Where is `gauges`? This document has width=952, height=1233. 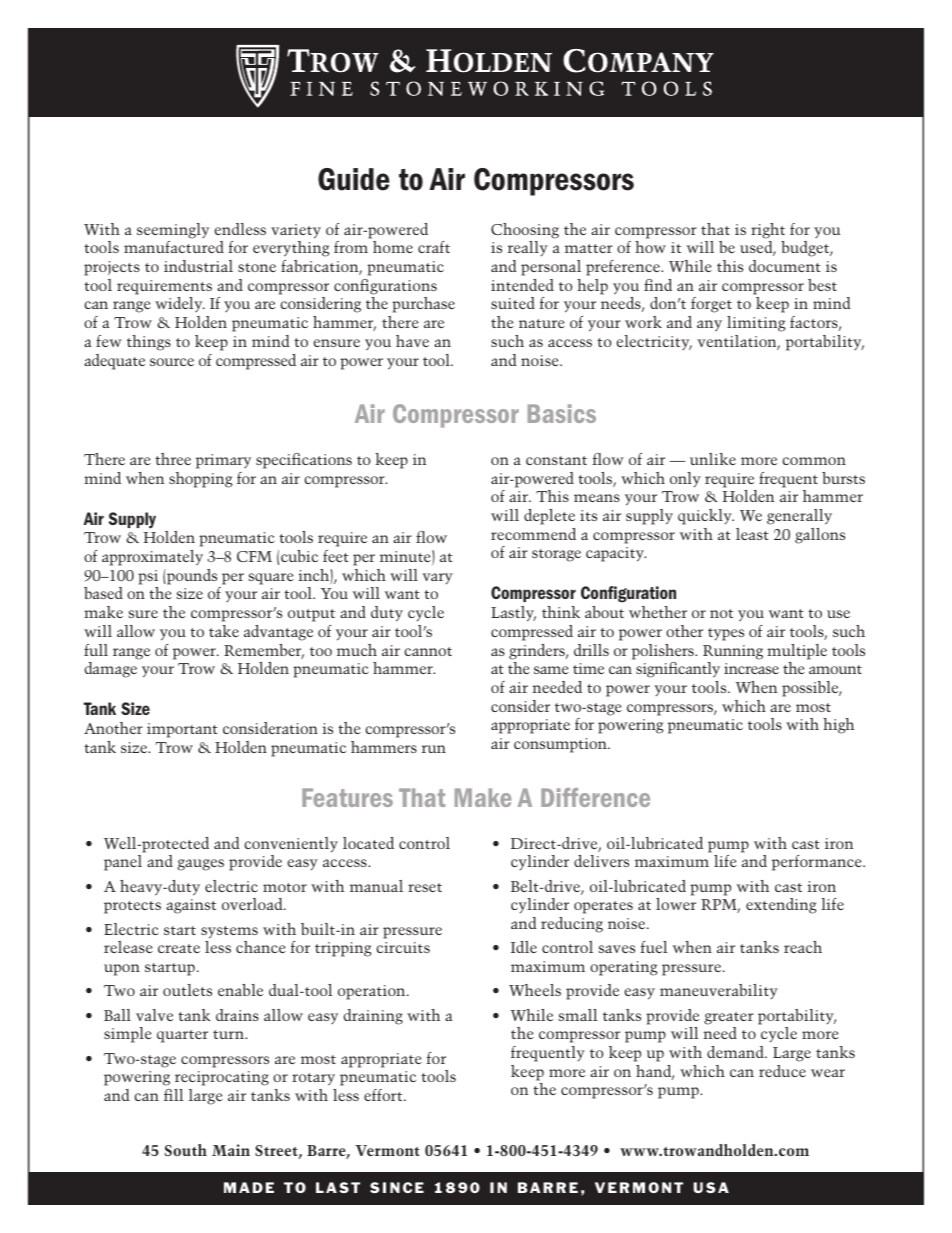 gauges is located at coordinates (200, 865).
